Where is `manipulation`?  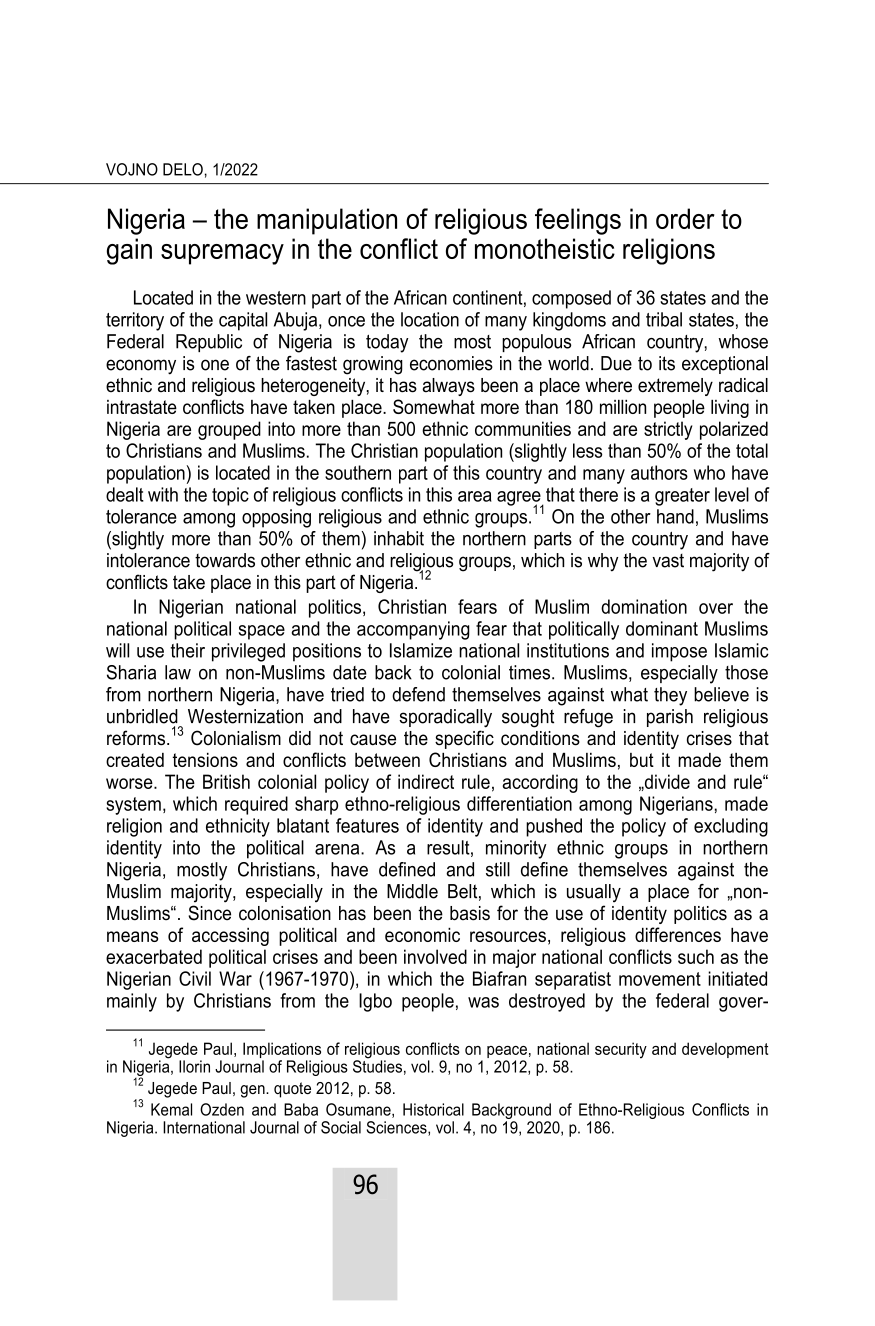
manipulation is located at coordinates (327, 221).
